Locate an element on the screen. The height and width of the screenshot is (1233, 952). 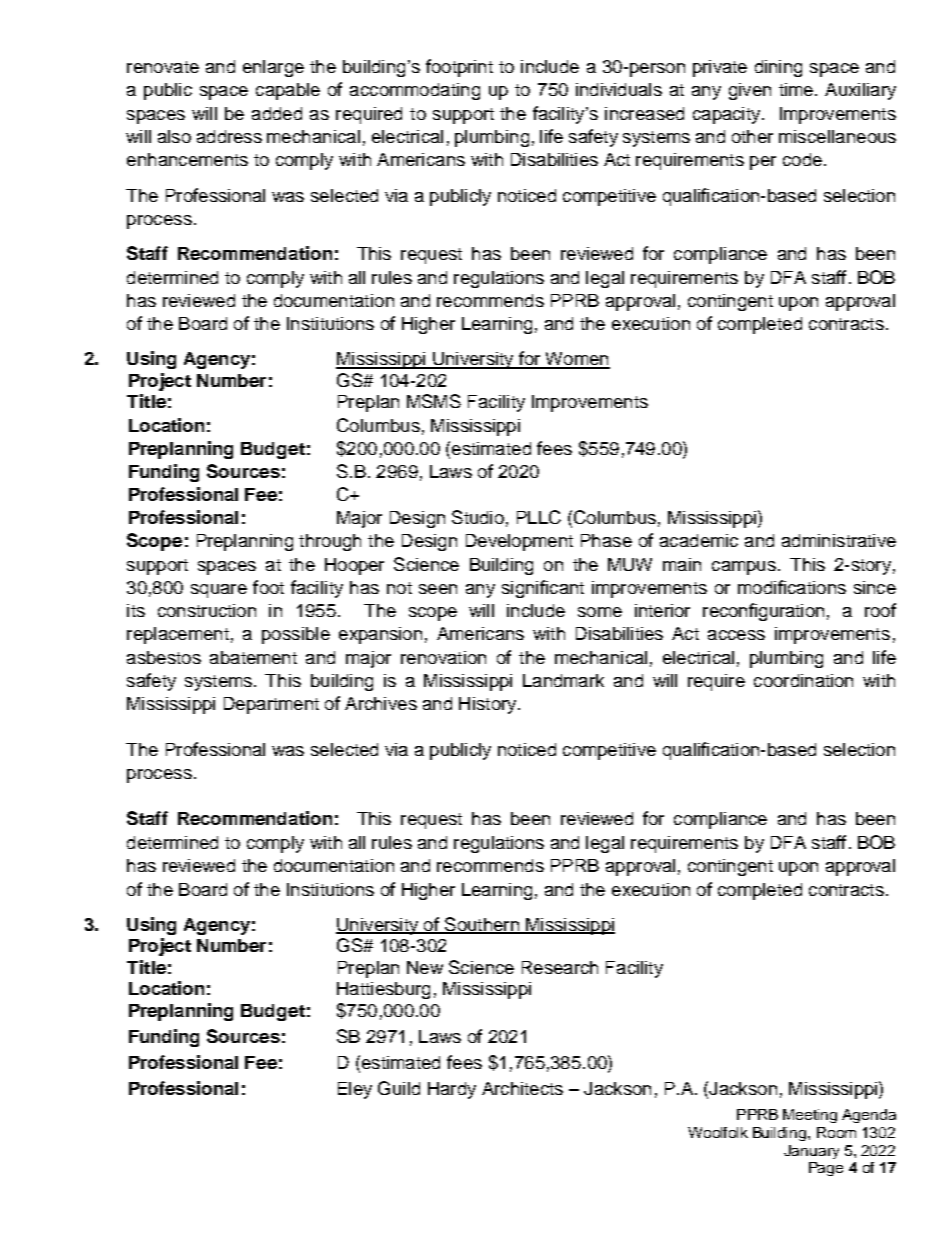
through is located at coordinates (330, 542).
